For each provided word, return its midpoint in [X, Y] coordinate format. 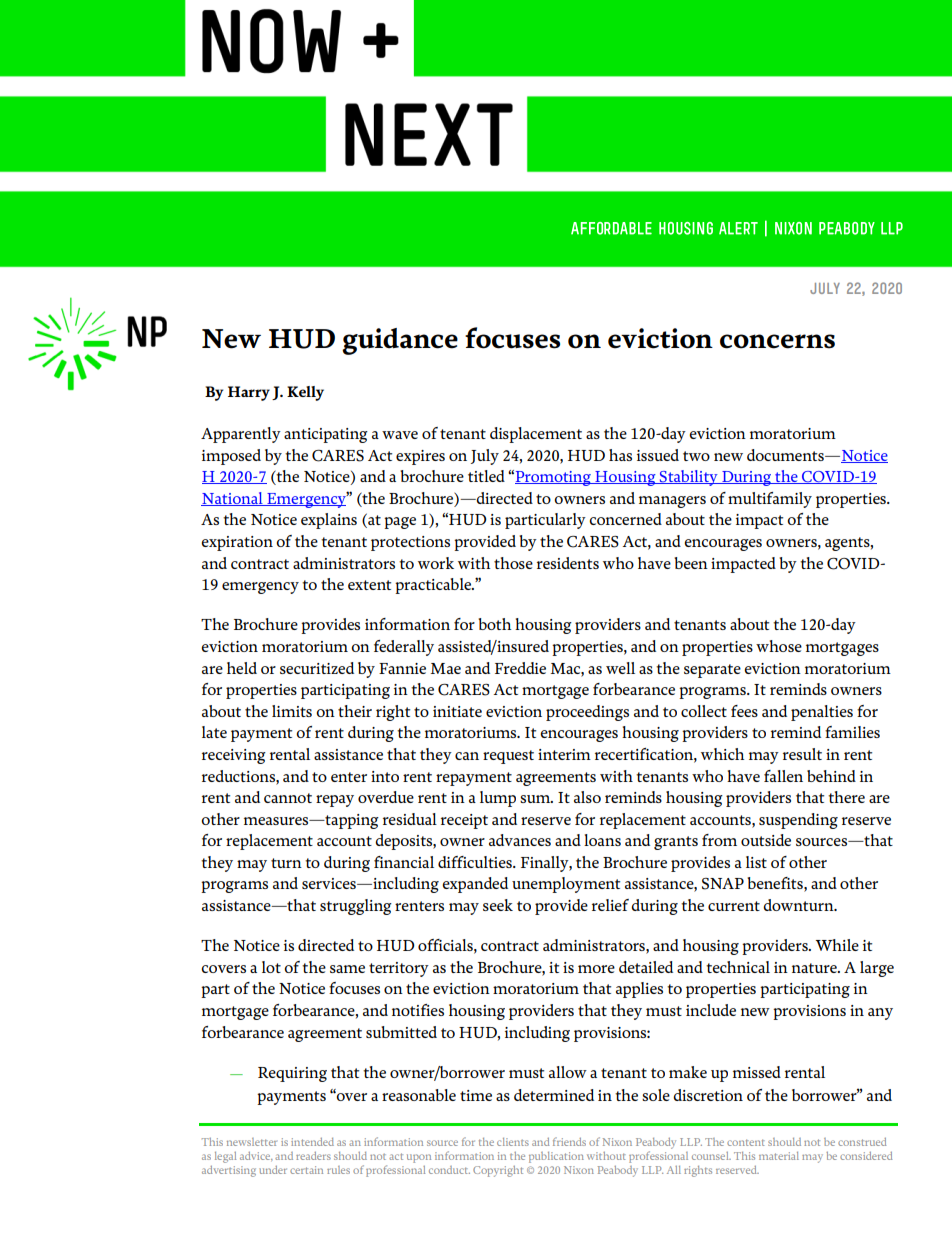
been [691, 563]
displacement [536, 435]
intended [312, 1142]
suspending [798, 821]
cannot [288, 798]
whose [779, 646]
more [596, 969]
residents [568, 563]
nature [815, 968]
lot [271, 967]
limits [292, 711]
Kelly [305, 393]
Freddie [520, 668]
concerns [777, 341]
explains [329, 521]
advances [520, 840]
